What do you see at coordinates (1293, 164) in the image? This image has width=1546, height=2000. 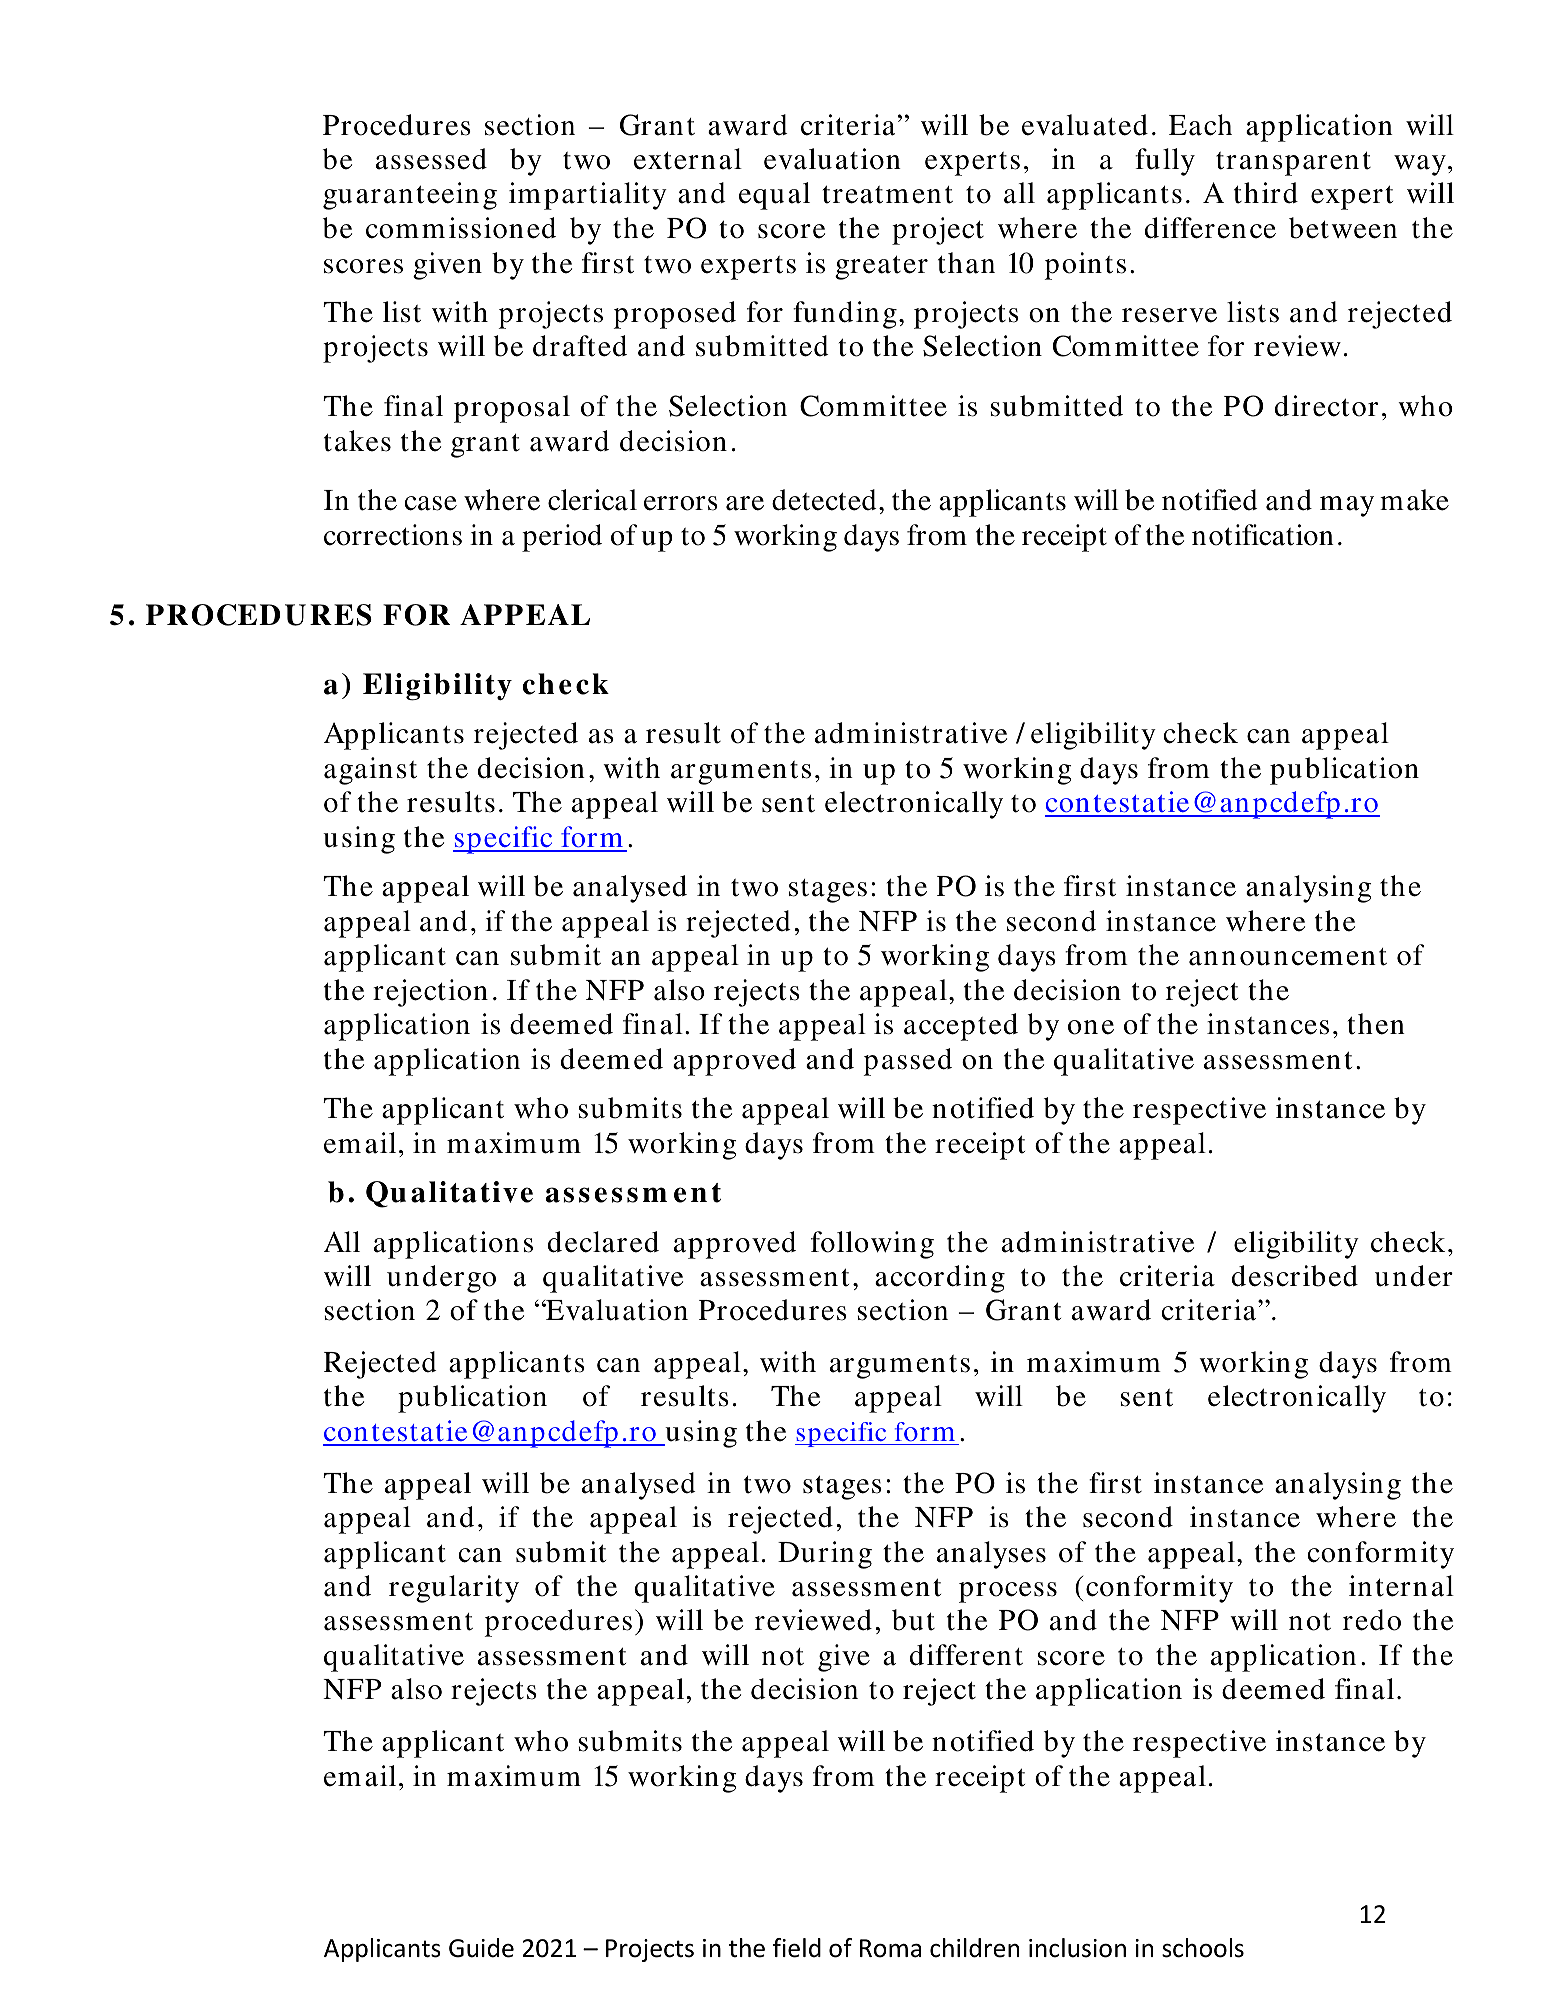 I see `transparent` at bounding box center [1293, 164].
